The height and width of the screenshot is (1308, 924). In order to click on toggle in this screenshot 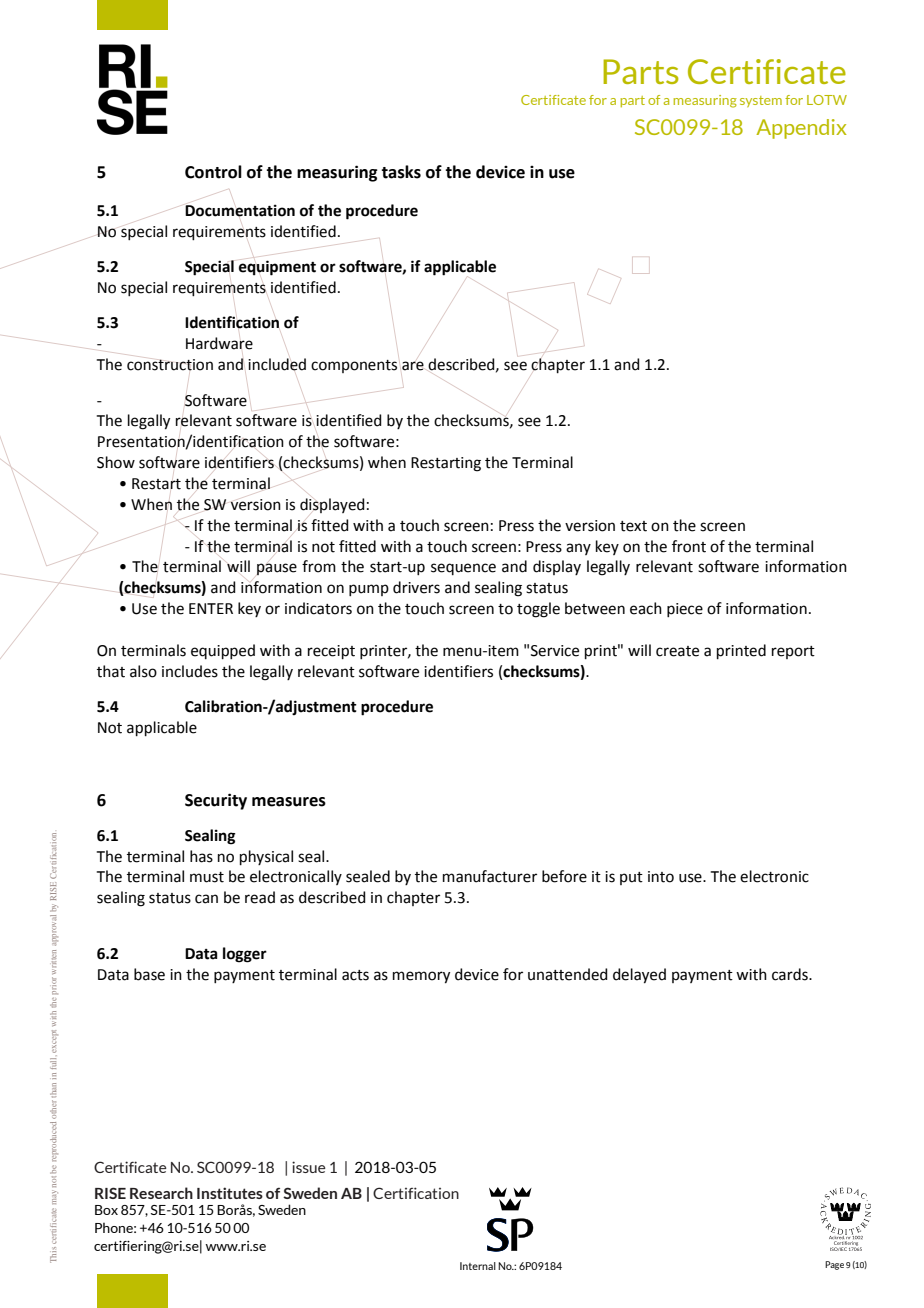, I will do `click(538, 610)`.
